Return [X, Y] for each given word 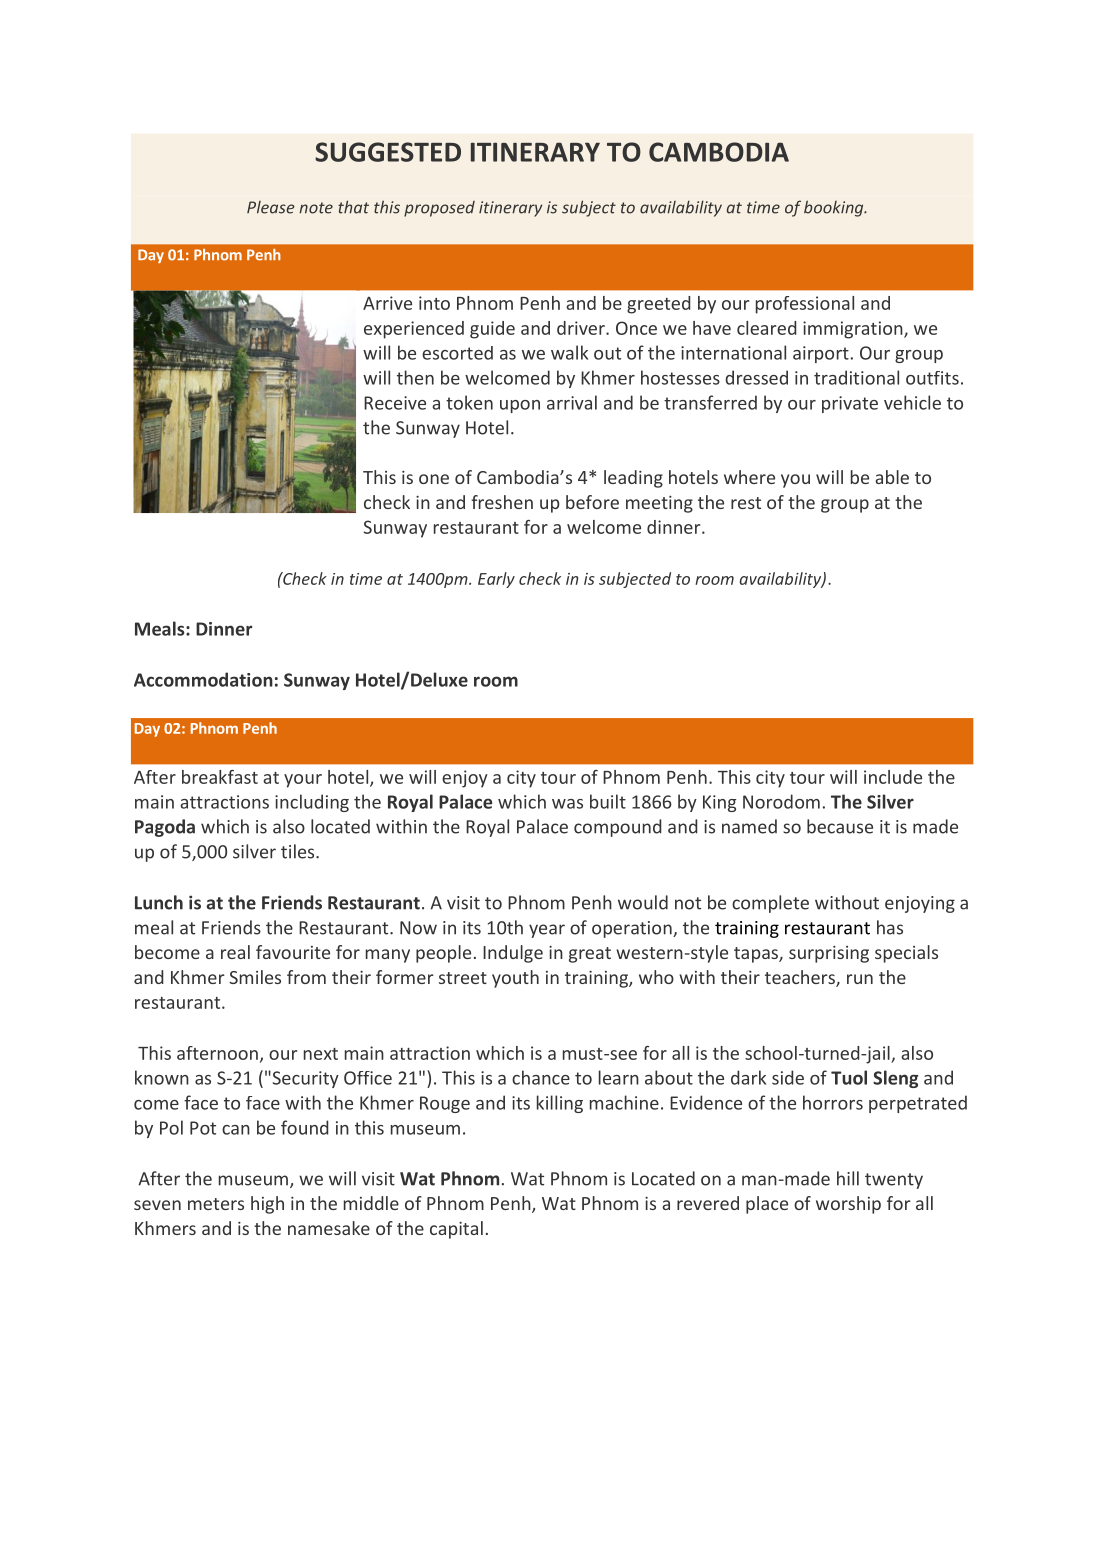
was [567, 804]
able [892, 477]
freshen [502, 502]
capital [456, 1230]
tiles [299, 851]
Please [271, 207]
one [434, 479]
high [267, 1205]
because [840, 826]
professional [805, 305]
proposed [439, 209]
